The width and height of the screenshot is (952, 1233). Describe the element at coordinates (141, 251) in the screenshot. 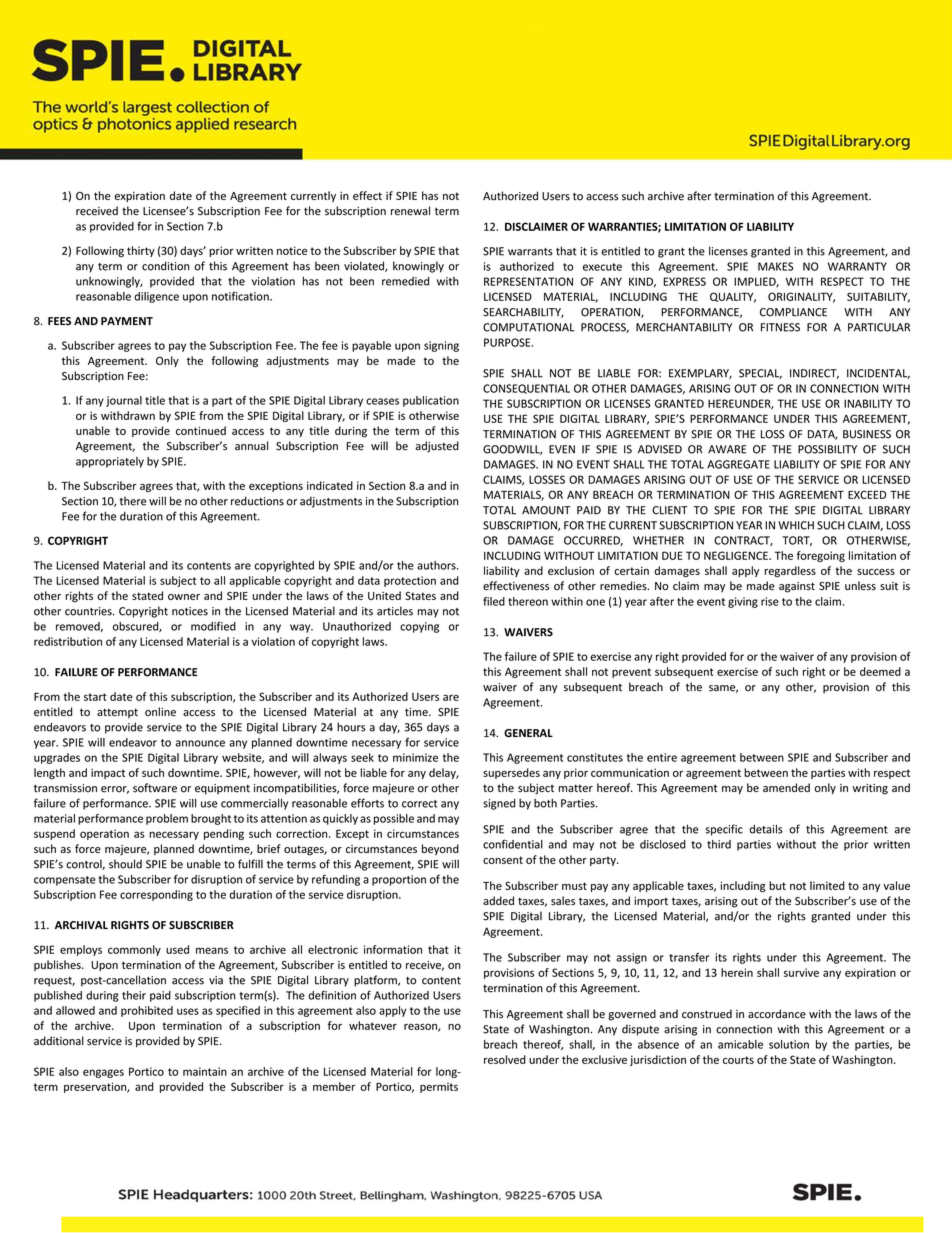

I see `thirty` at that location.
